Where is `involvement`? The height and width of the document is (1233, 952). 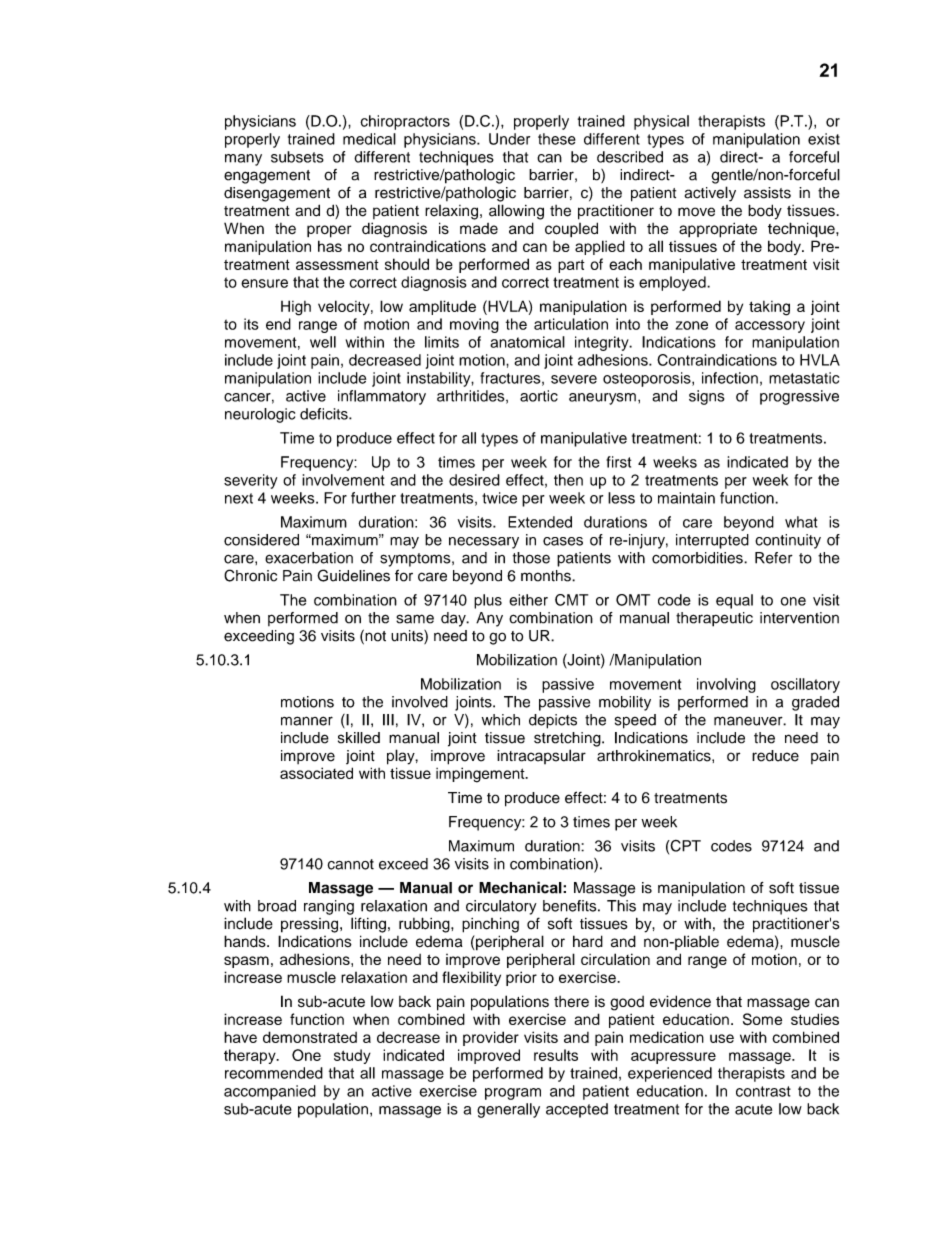
involvement is located at coordinates (343, 480).
